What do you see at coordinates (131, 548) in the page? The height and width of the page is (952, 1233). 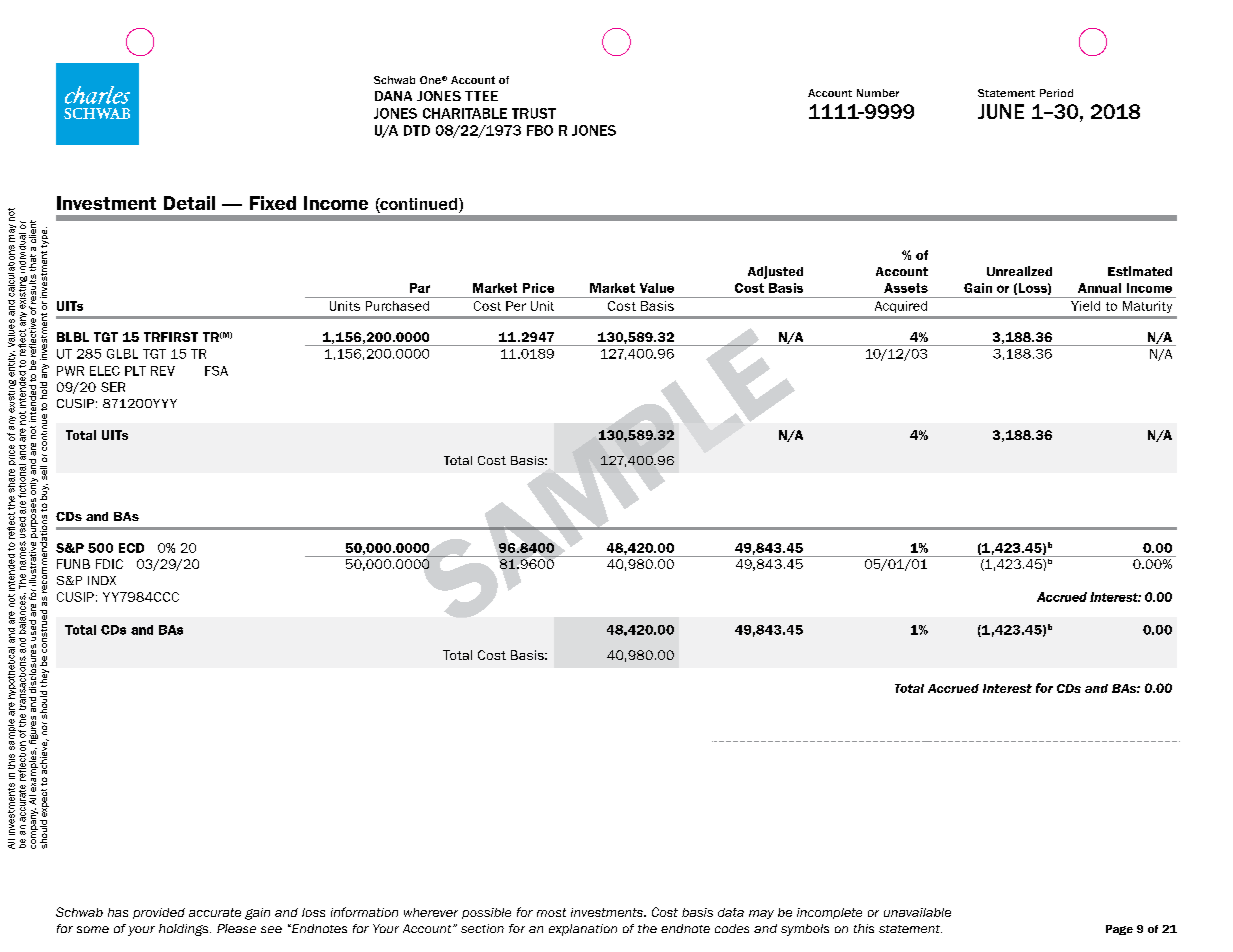 I see `ECD` at bounding box center [131, 548].
